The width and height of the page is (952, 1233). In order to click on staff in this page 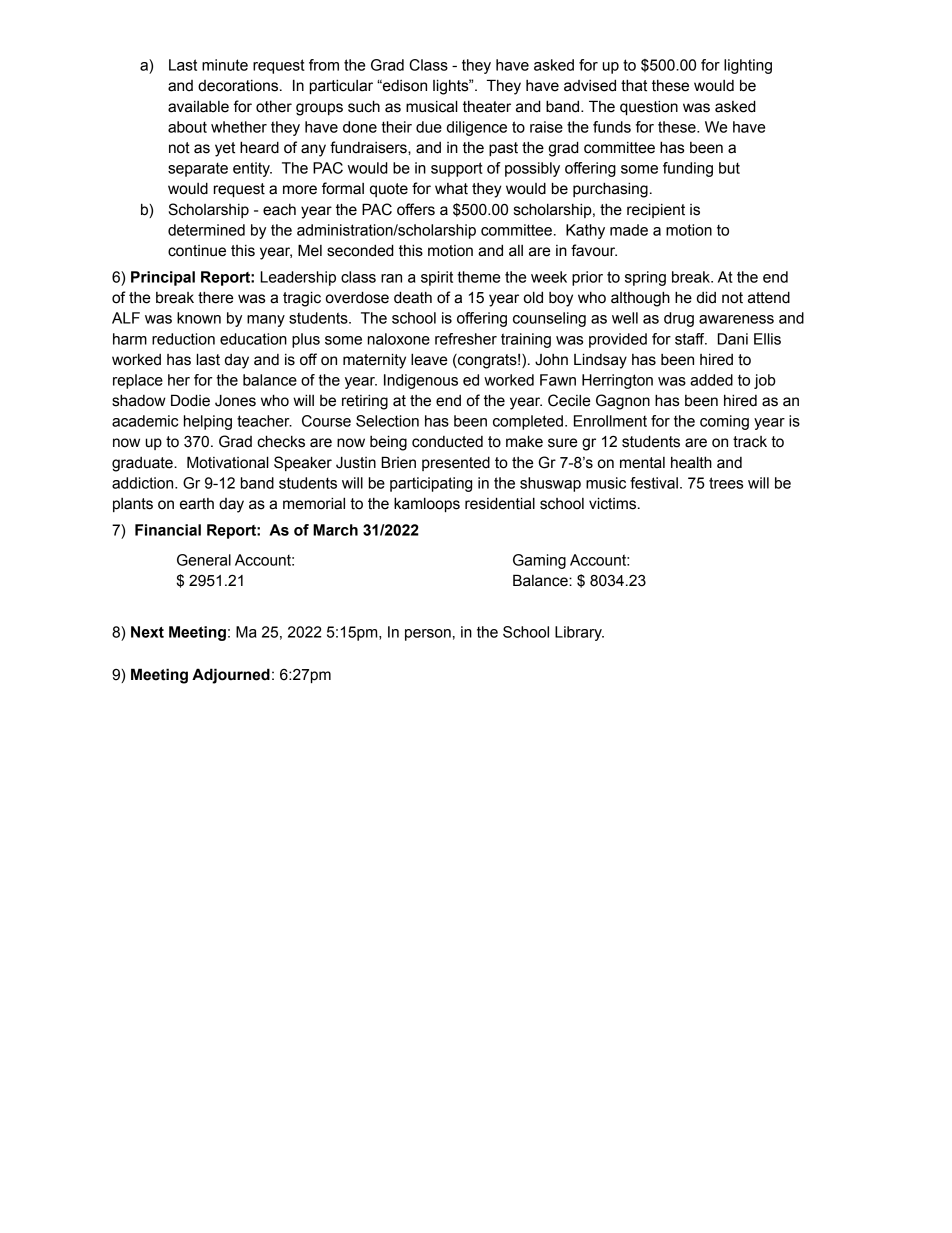, I will do `click(691, 339)`.
